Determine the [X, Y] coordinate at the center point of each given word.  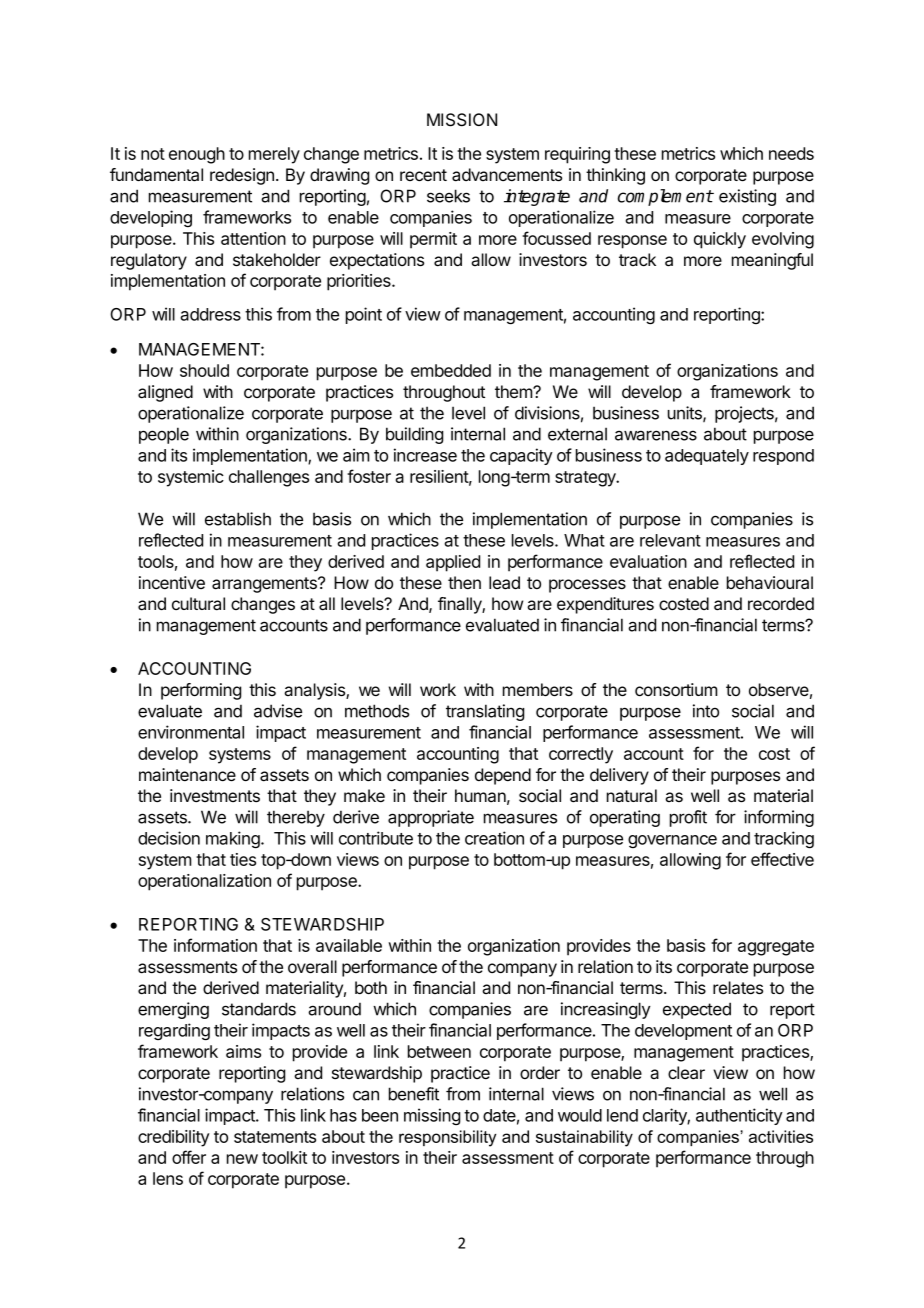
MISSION [462, 120]
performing [201, 691]
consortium [676, 689]
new [242, 1159]
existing [747, 197]
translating [485, 712]
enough [197, 155]
